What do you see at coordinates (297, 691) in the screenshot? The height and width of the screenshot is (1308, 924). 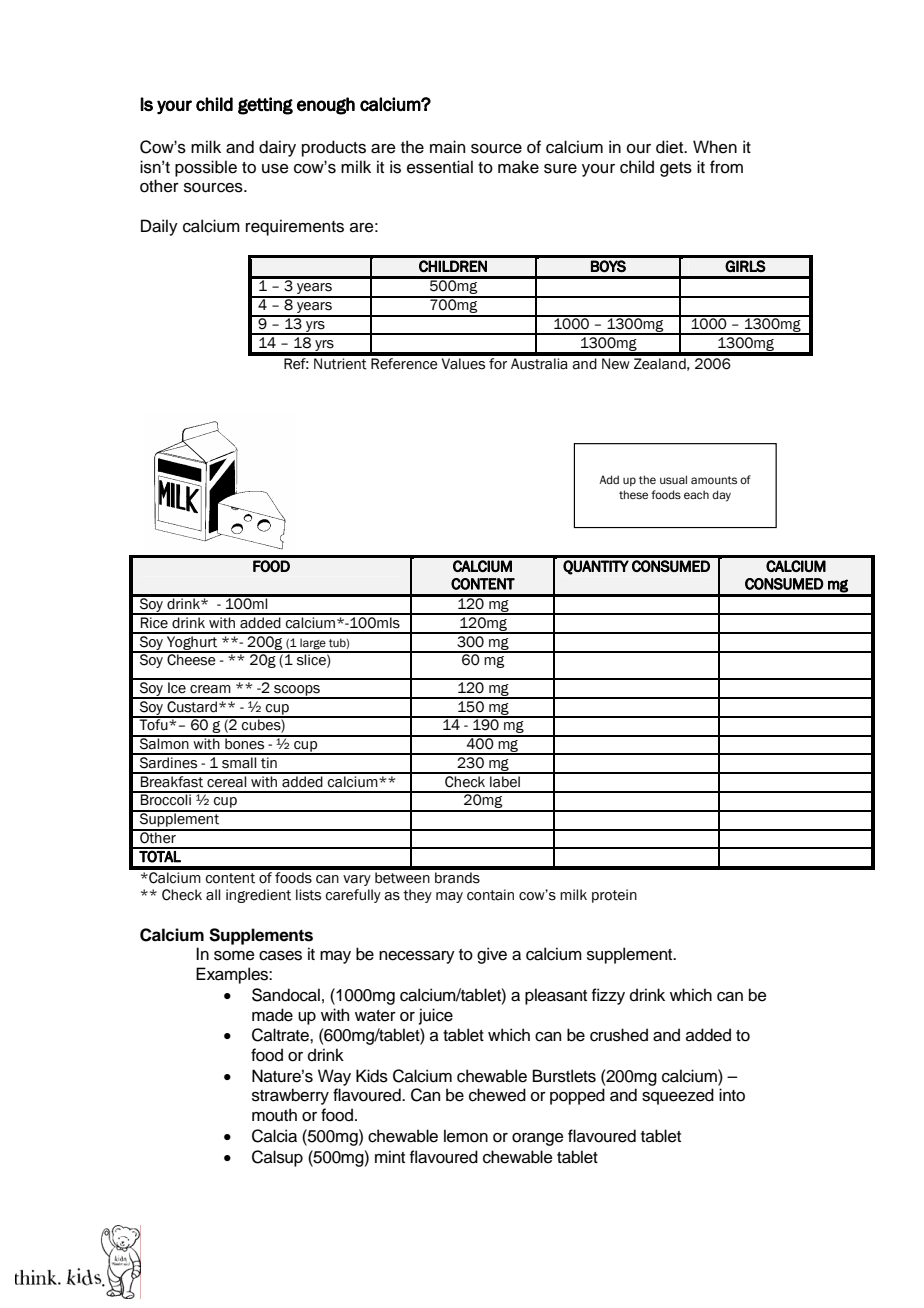 I see `scoops` at bounding box center [297, 691].
